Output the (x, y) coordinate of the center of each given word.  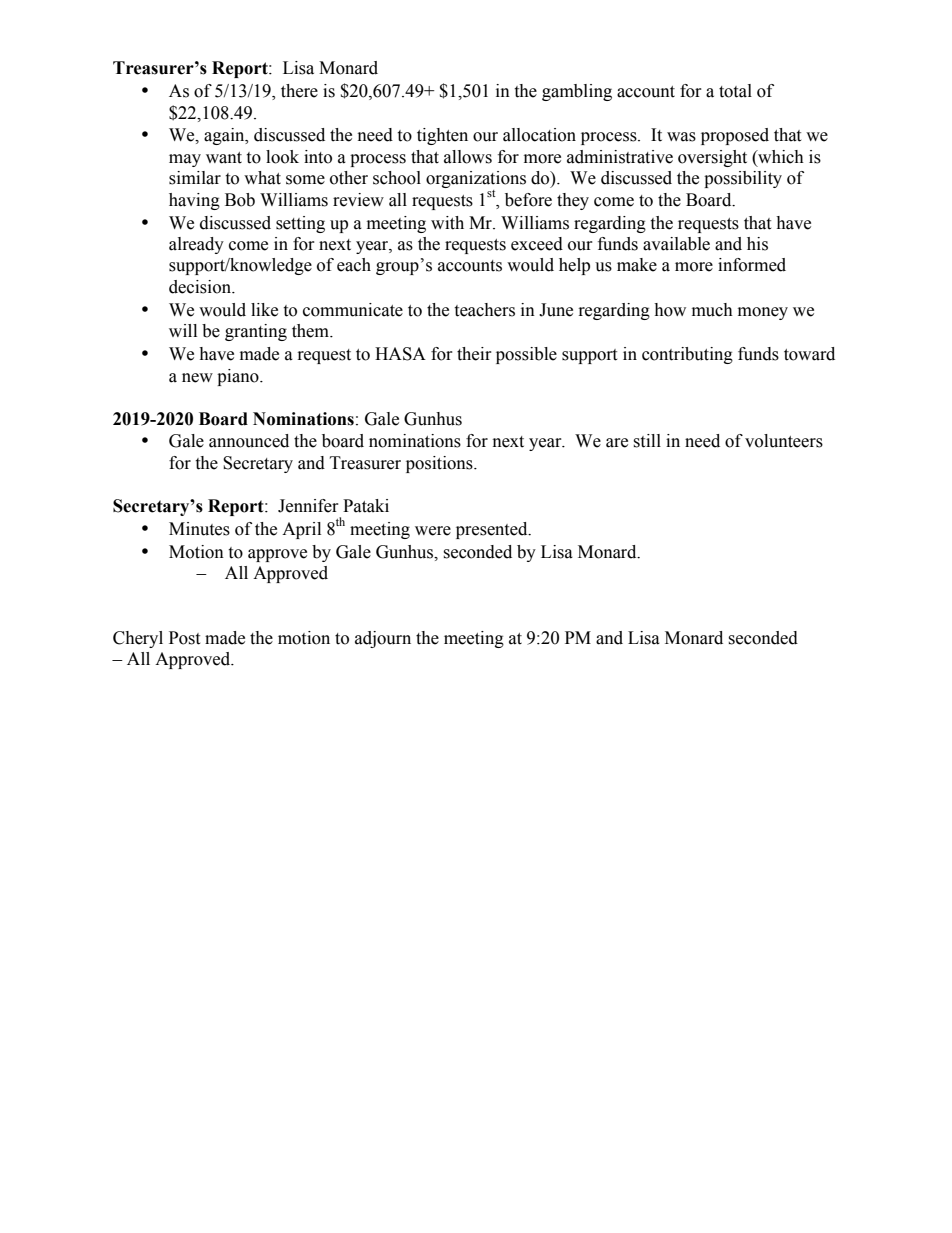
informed (752, 265)
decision (201, 287)
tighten (442, 136)
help (574, 266)
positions (440, 464)
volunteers (784, 441)
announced (249, 441)
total (735, 91)
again (225, 136)
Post (184, 638)
